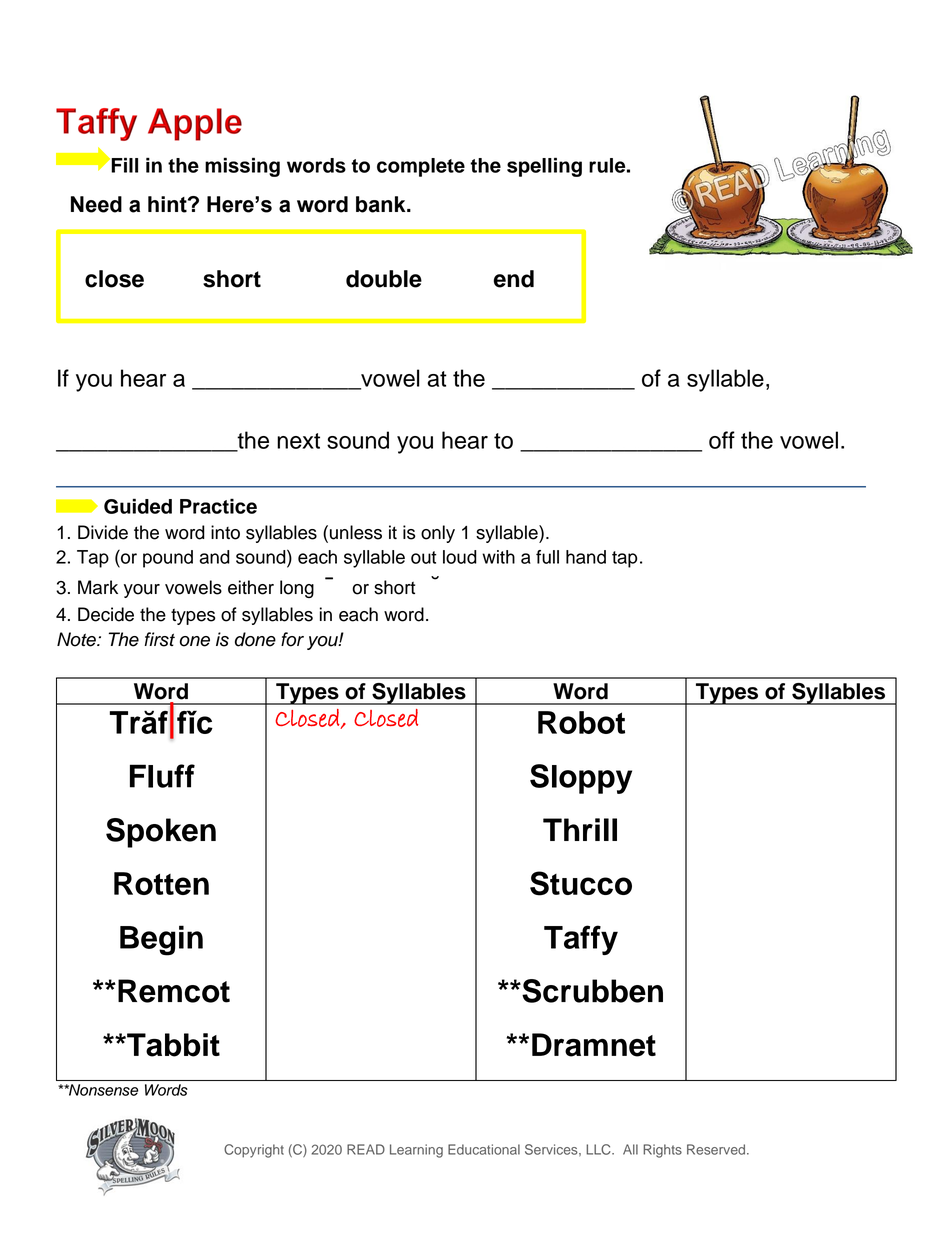 The width and height of the image is (952, 1233). Describe the element at coordinates (581, 883) in the image. I see `Stucco` at that location.
